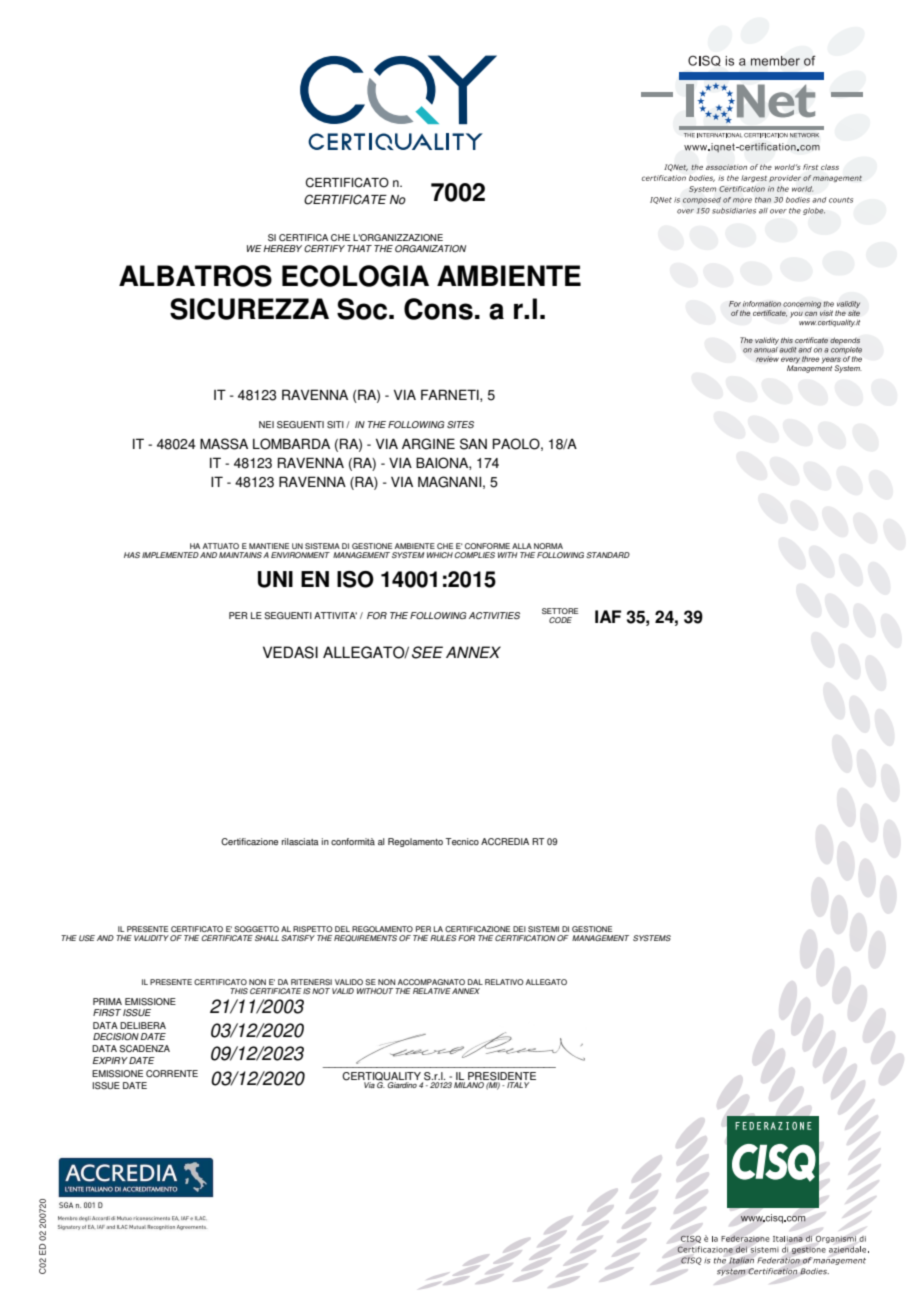 The image size is (924, 1308). I want to click on Tecnico, so click(462, 841).
